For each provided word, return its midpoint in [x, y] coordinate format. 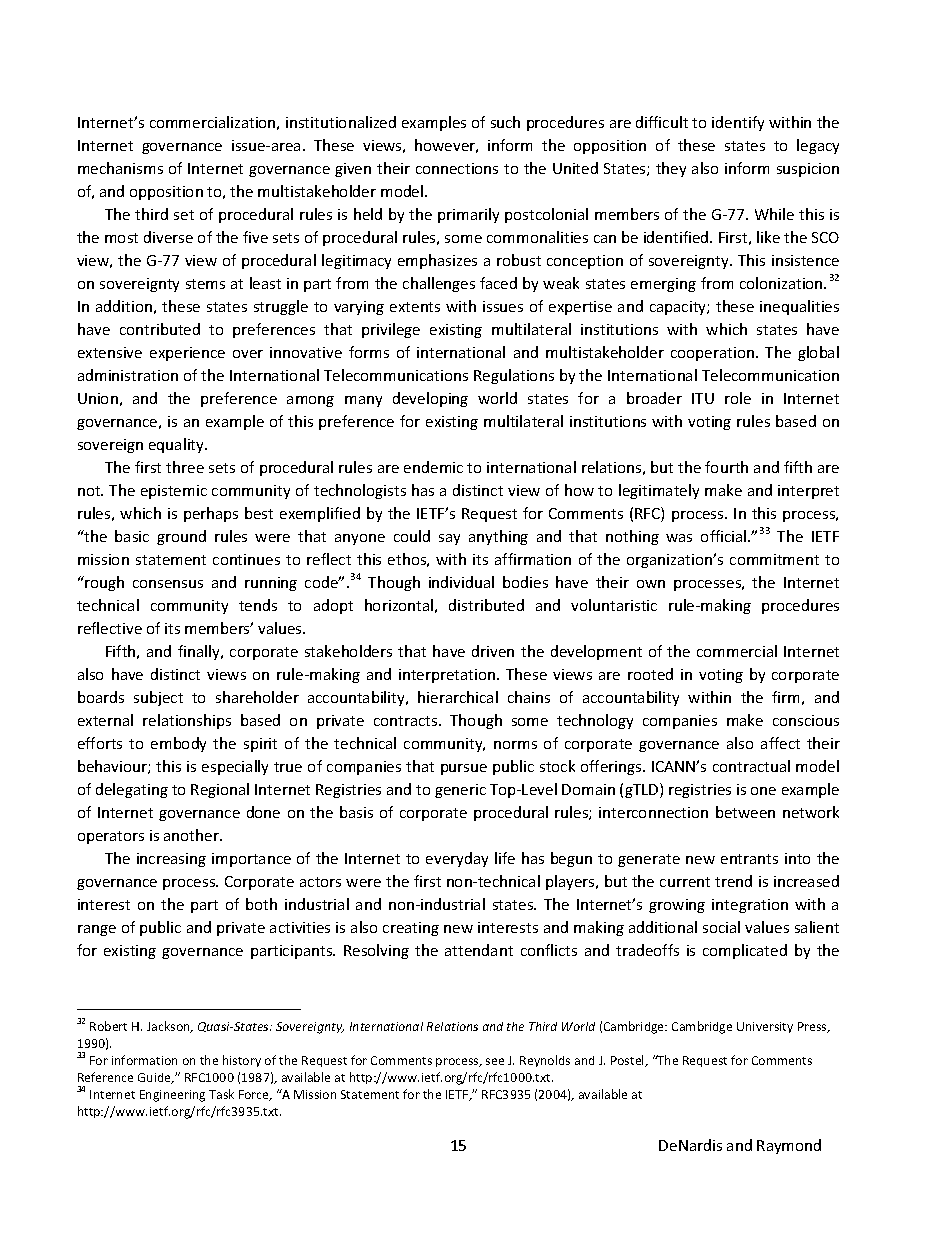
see [495, 1061]
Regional [220, 790]
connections [457, 168]
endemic [433, 467]
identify [738, 123]
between [745, 812]
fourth [726, 467]
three [185, 467]
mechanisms [120, 168]
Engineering [172, 1096]
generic [460, 791]
